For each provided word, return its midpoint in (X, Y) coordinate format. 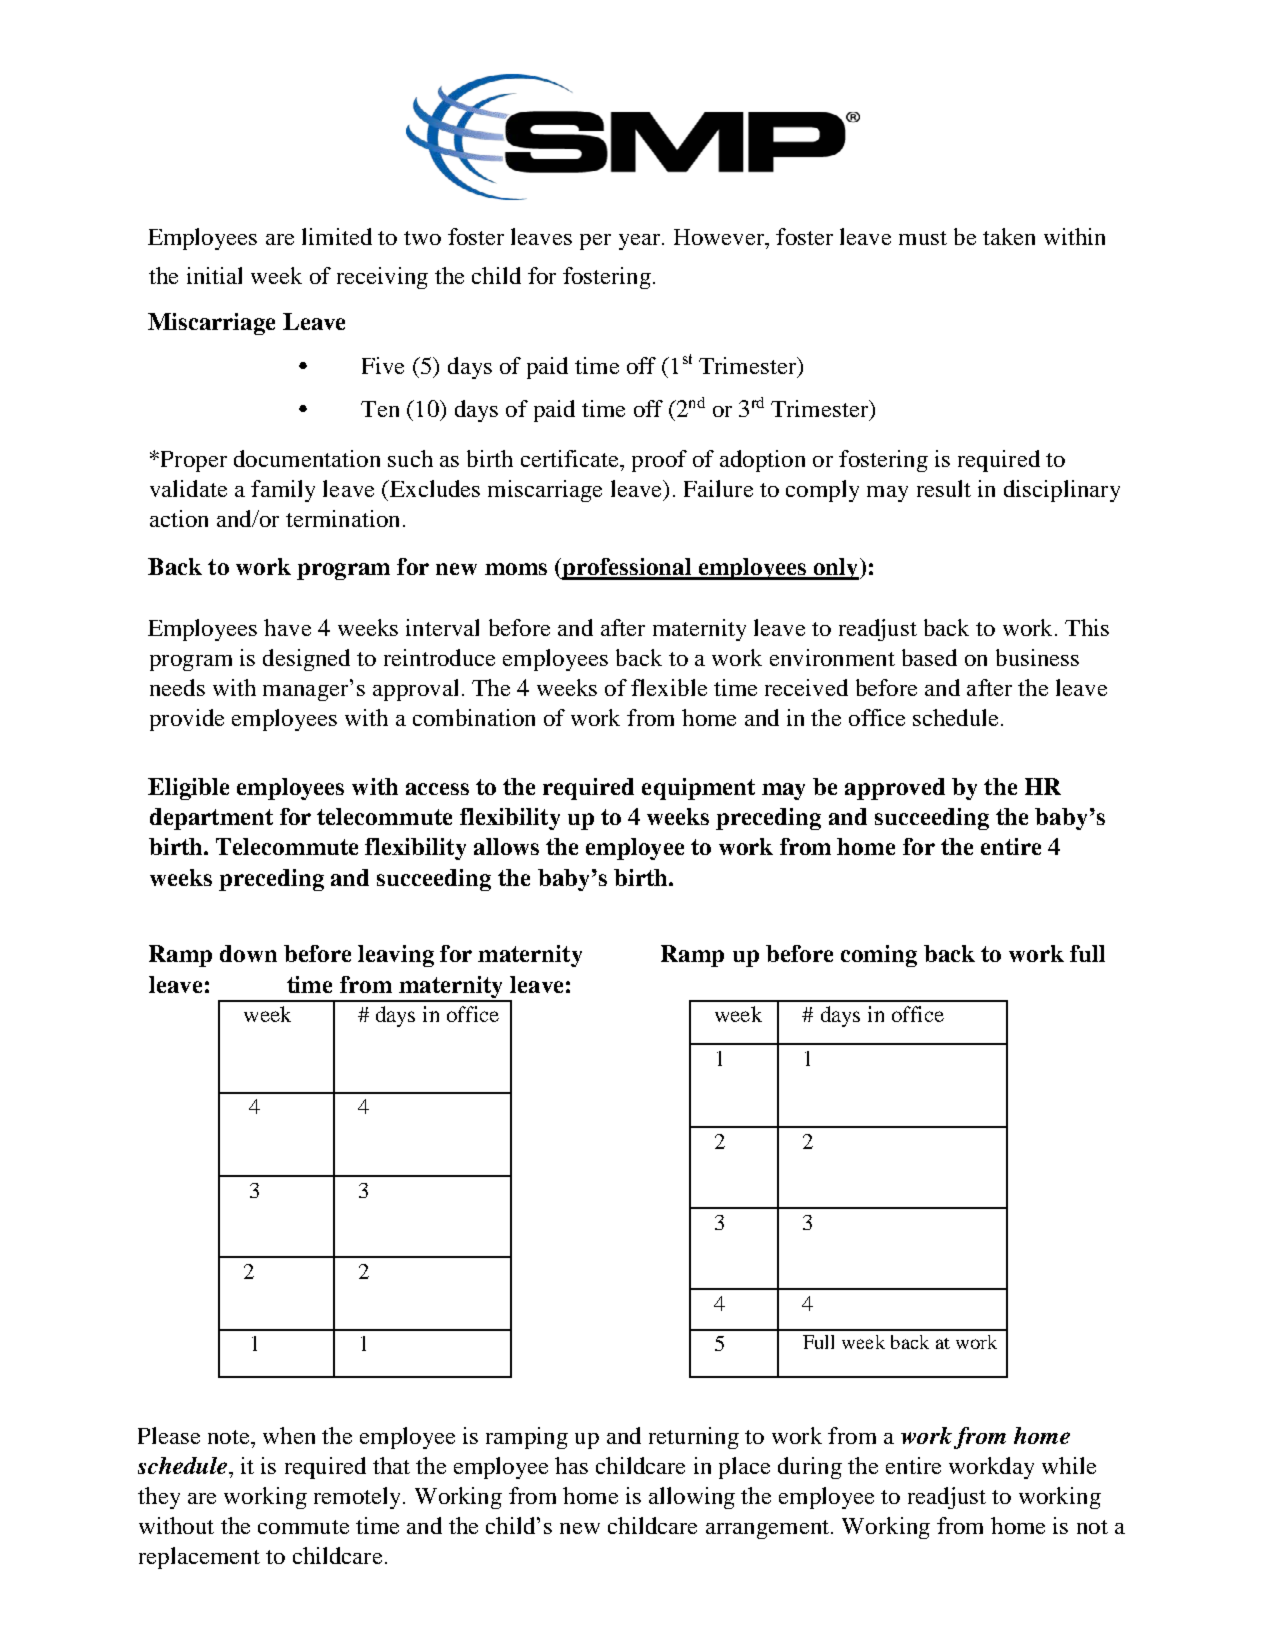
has (571, 1465)
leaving (396, 956)
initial (214, 275)
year (641, 242)
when (289, 1435)
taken (1009, 236)
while (1069, 1465)
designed (306, 660)
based (929, 657)
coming (879, 956)
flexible (669, 687)
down (248, 953)
